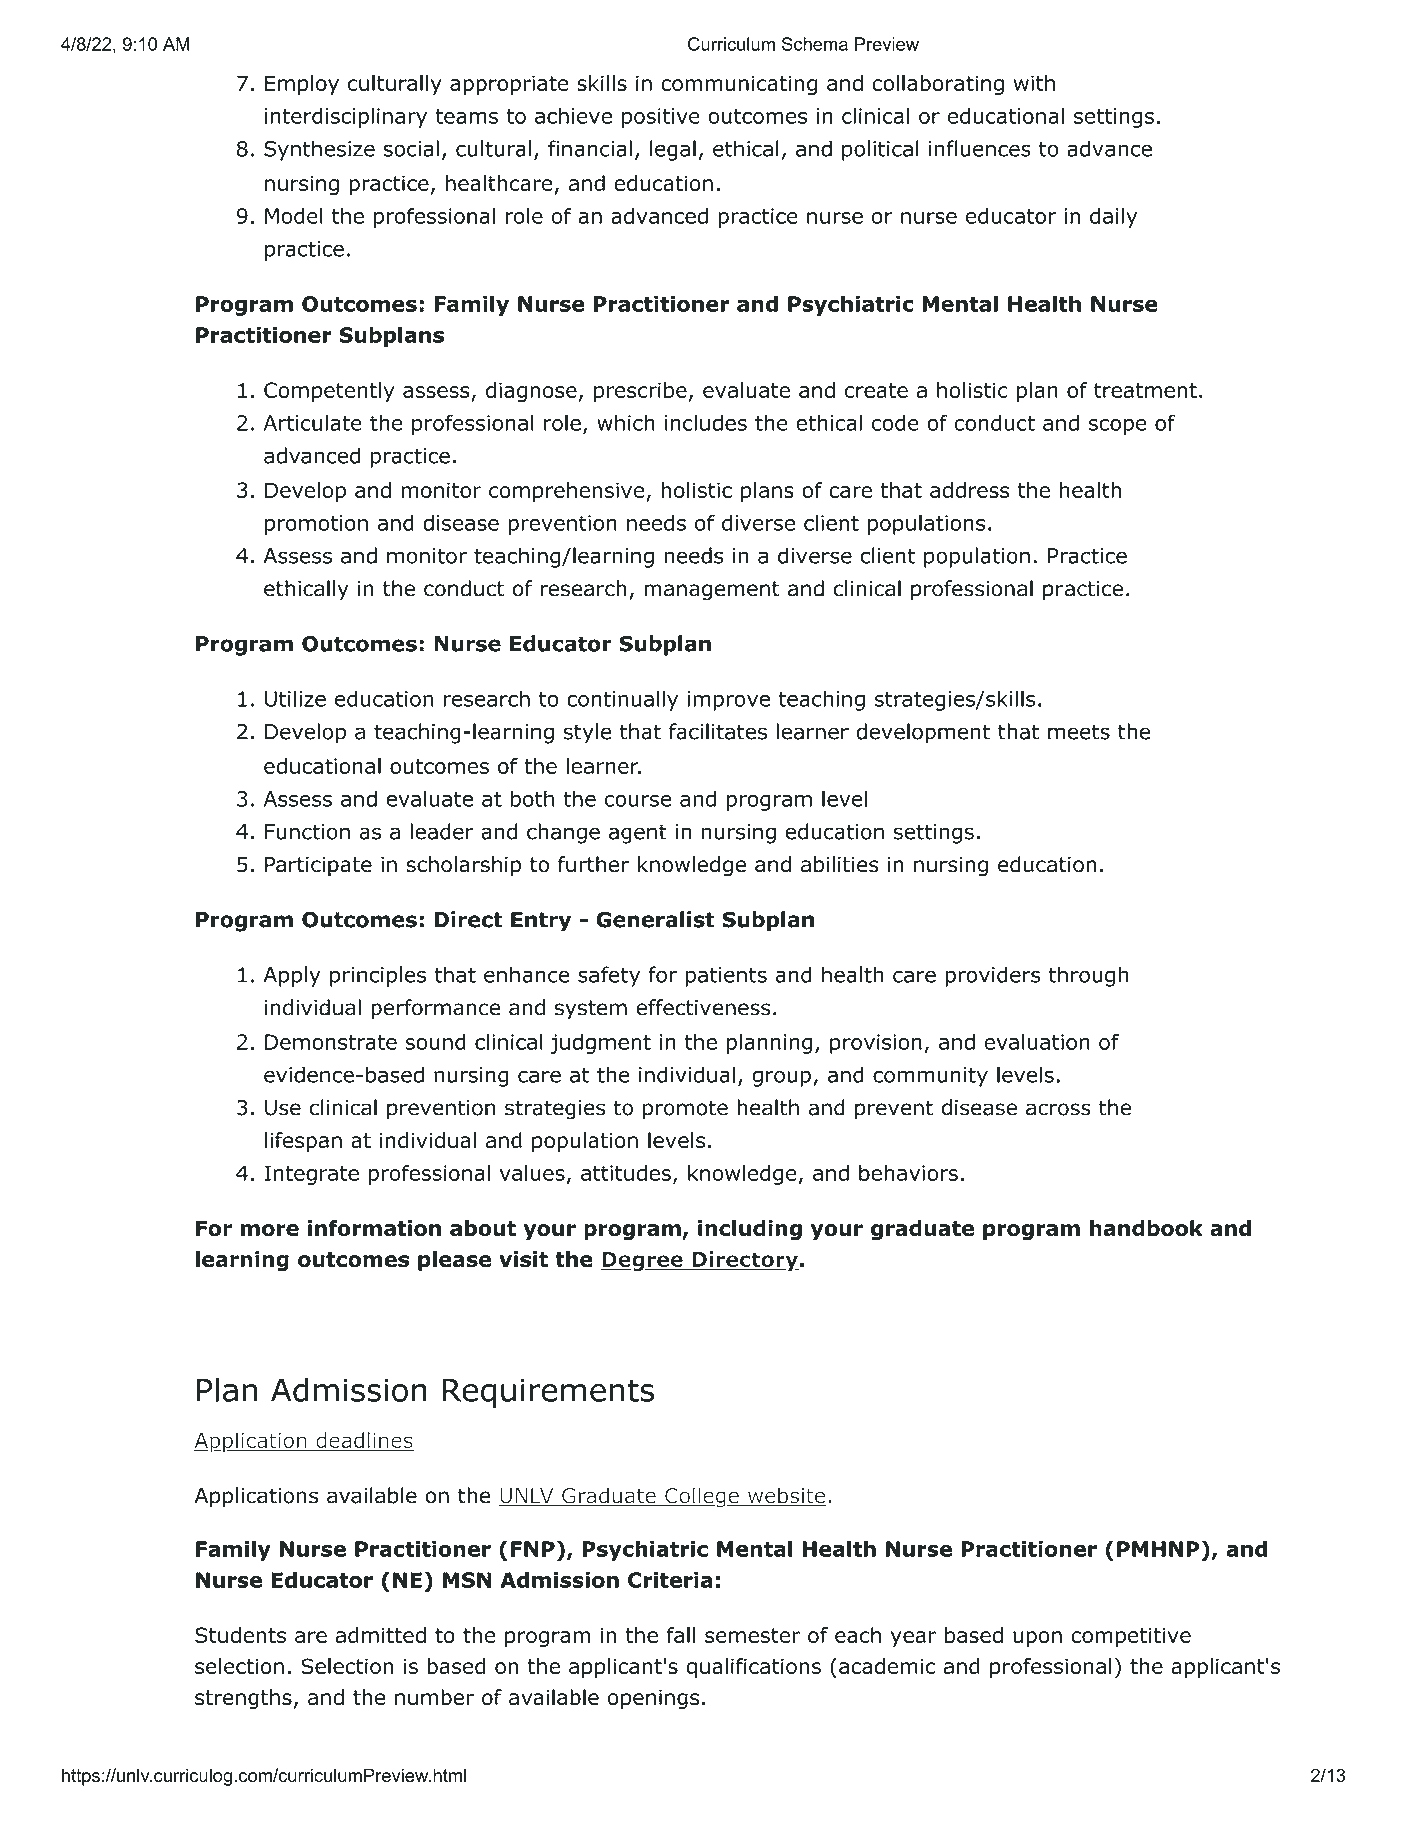 Image resolution: width=1407 pixels, height=1821 pixels. I want to click on interdisciplinary, so click(346, 117).
